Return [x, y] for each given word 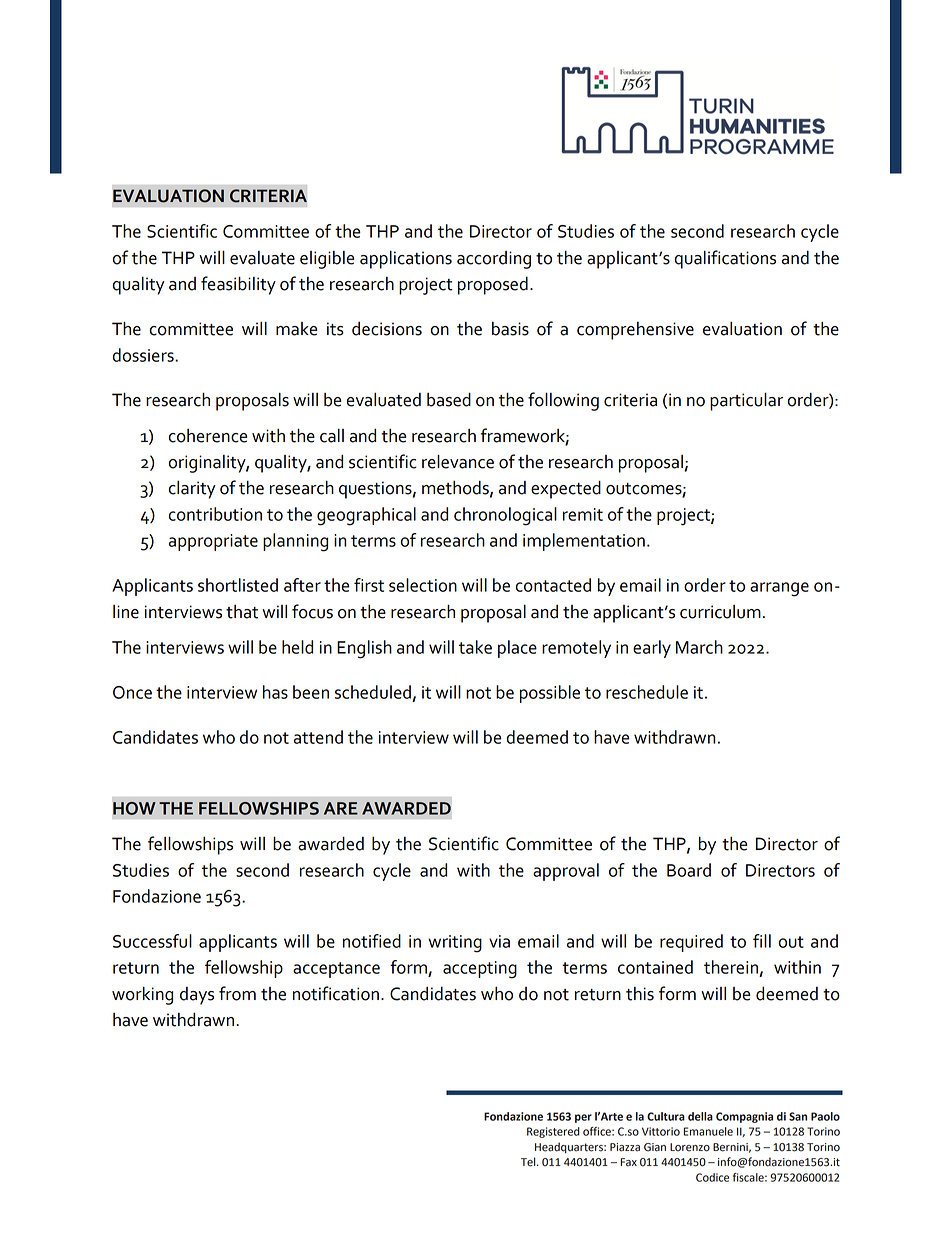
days [197, 996]
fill [762, 941]
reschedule [647, 692]
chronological [505, 516]
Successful [152, 941]
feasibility [238, 285]
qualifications [725, 259]
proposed [493, 286]
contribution [215, 514]
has [275, 692]
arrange [779, 589]
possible [550, 694]
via [499, 941]
